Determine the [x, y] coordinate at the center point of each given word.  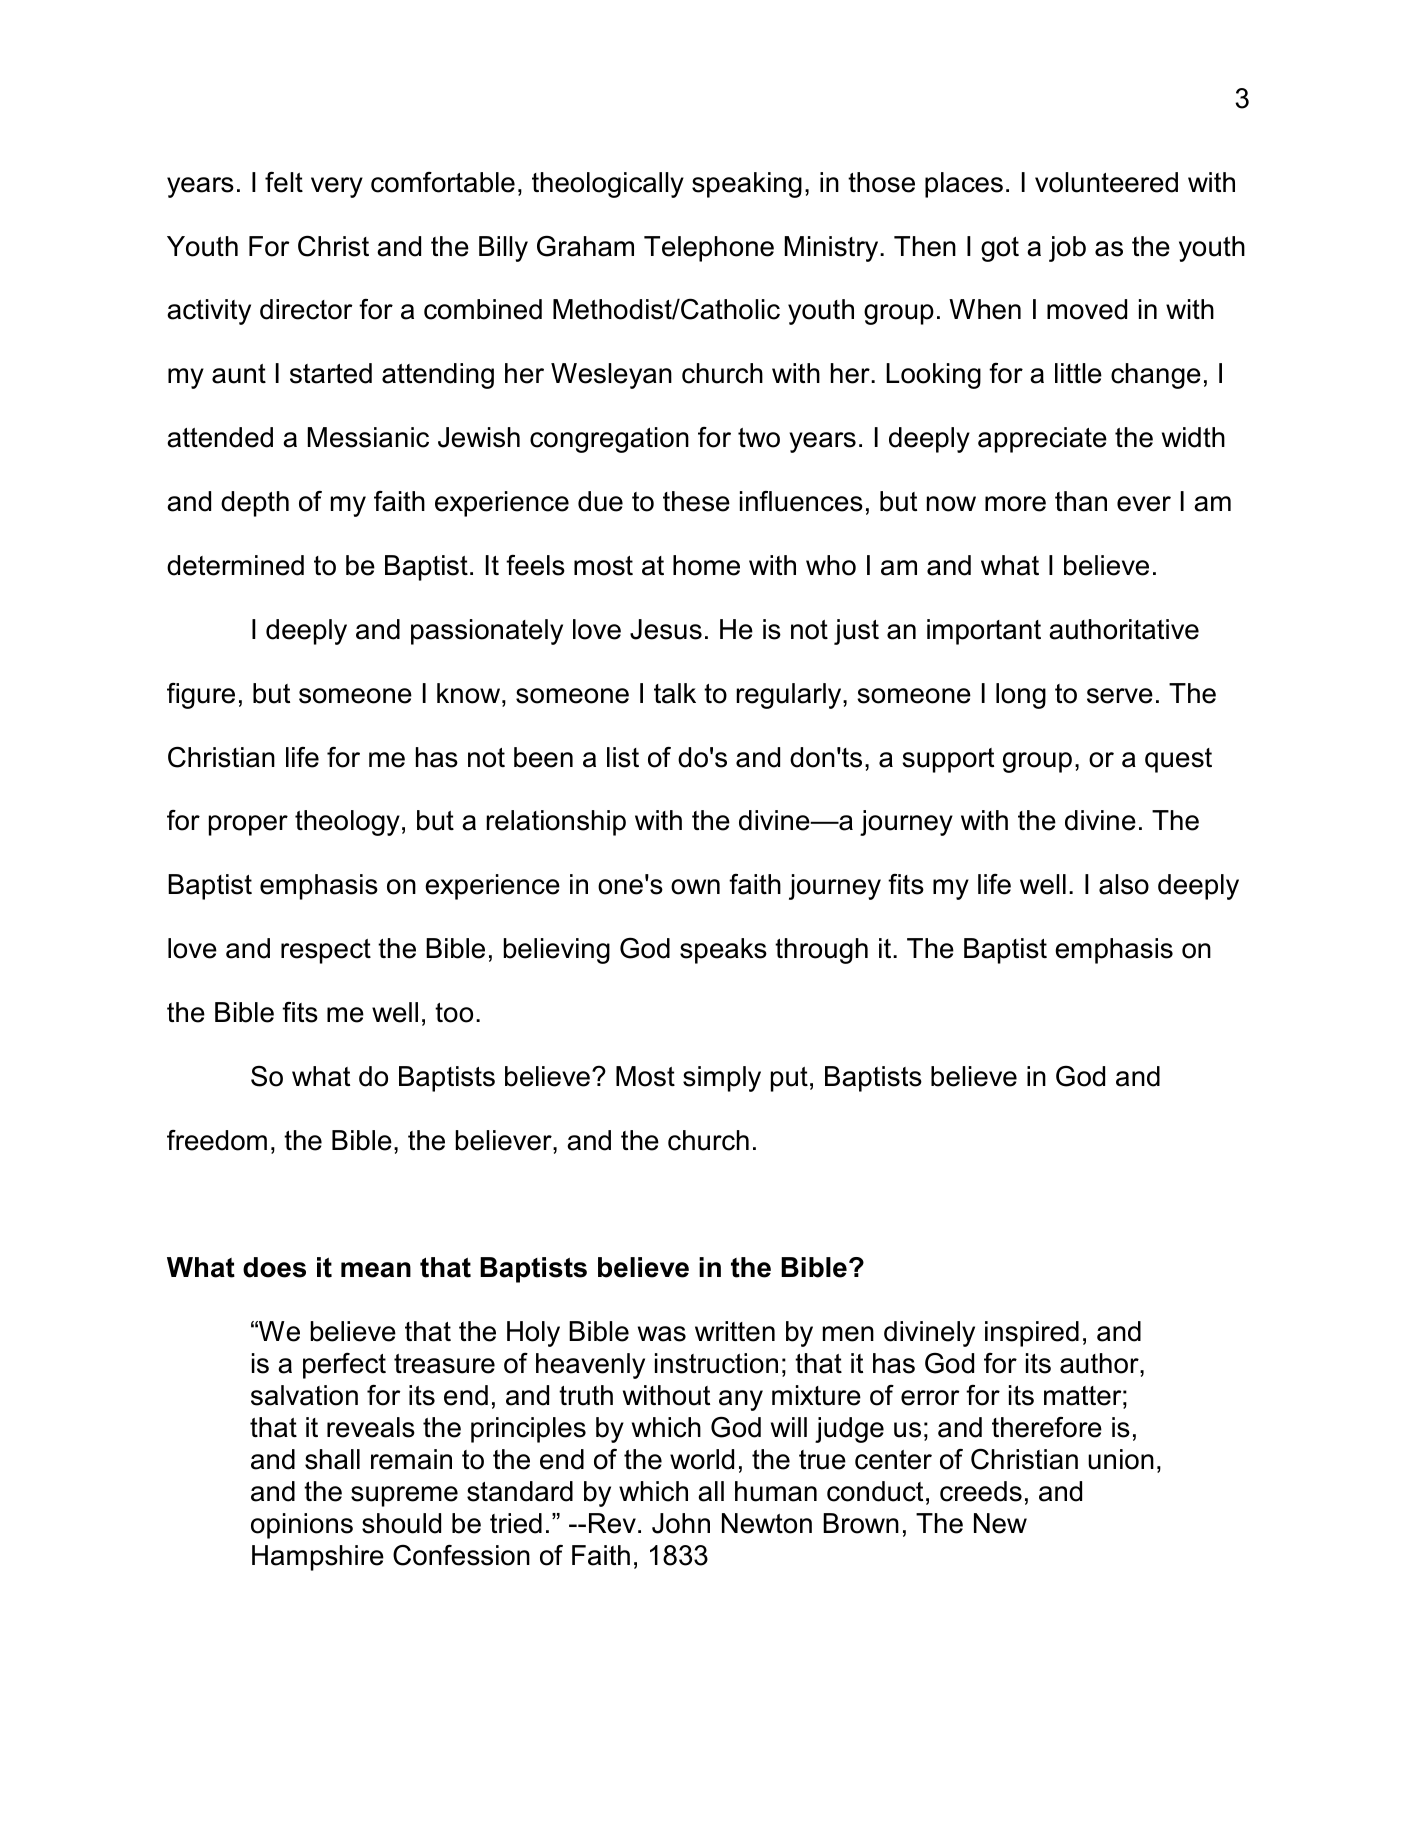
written [735, 1331]
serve [1120, 696]
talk [675, 693]
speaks [723, 951]
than [1081, 501]
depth [255, 504]
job [1067, 249]
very [337, 187]
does [274, 1267]
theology [347, 823]
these [696, 501]
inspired [1032, 1334]
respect [326, 951]
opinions [302, 1526]
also [1124, 884]
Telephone [709, 249]
